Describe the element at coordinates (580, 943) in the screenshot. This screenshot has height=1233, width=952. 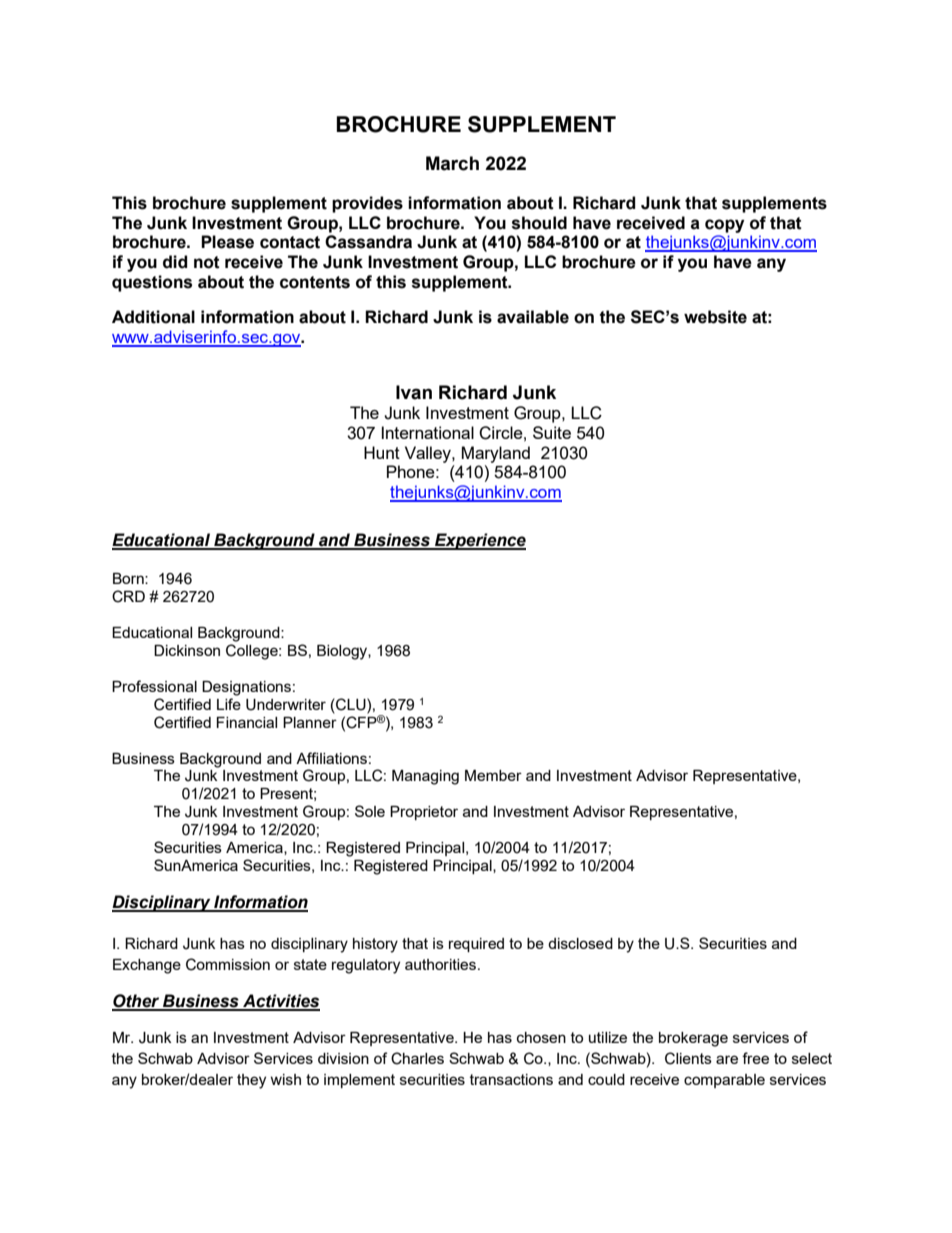
I see `disclosed` at that location.
